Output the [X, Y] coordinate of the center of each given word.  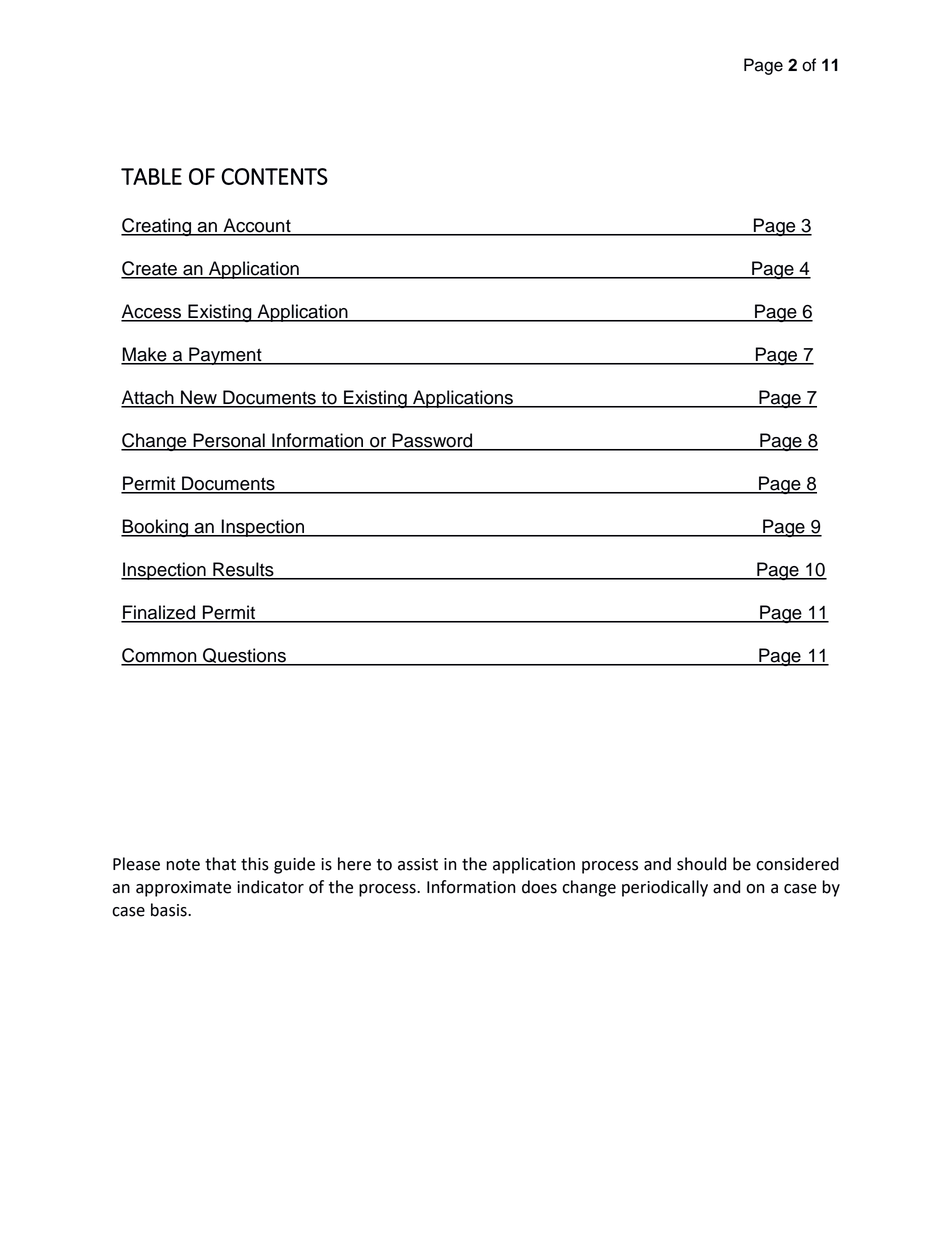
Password [432, 441]
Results [243, 570]
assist [418, 864]
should [701, 864]
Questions [244, 657]
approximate [183, 889]
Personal [229, 441]
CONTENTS [274, 176]
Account [257, 226]
